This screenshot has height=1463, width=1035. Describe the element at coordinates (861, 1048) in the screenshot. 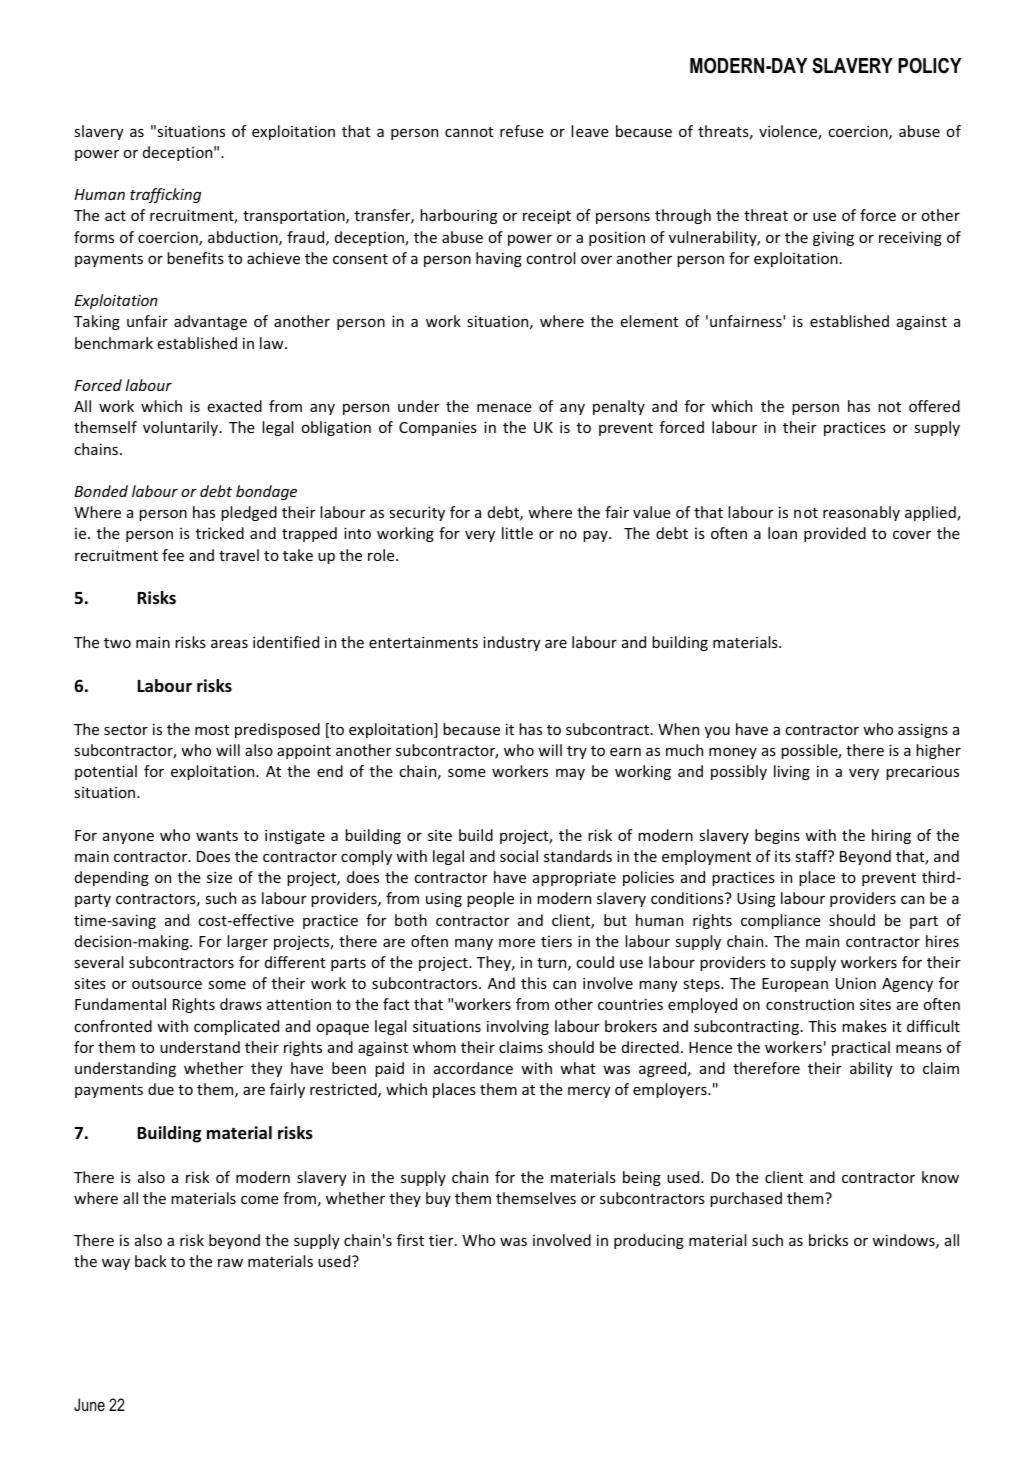

I see `practical` at that location.
